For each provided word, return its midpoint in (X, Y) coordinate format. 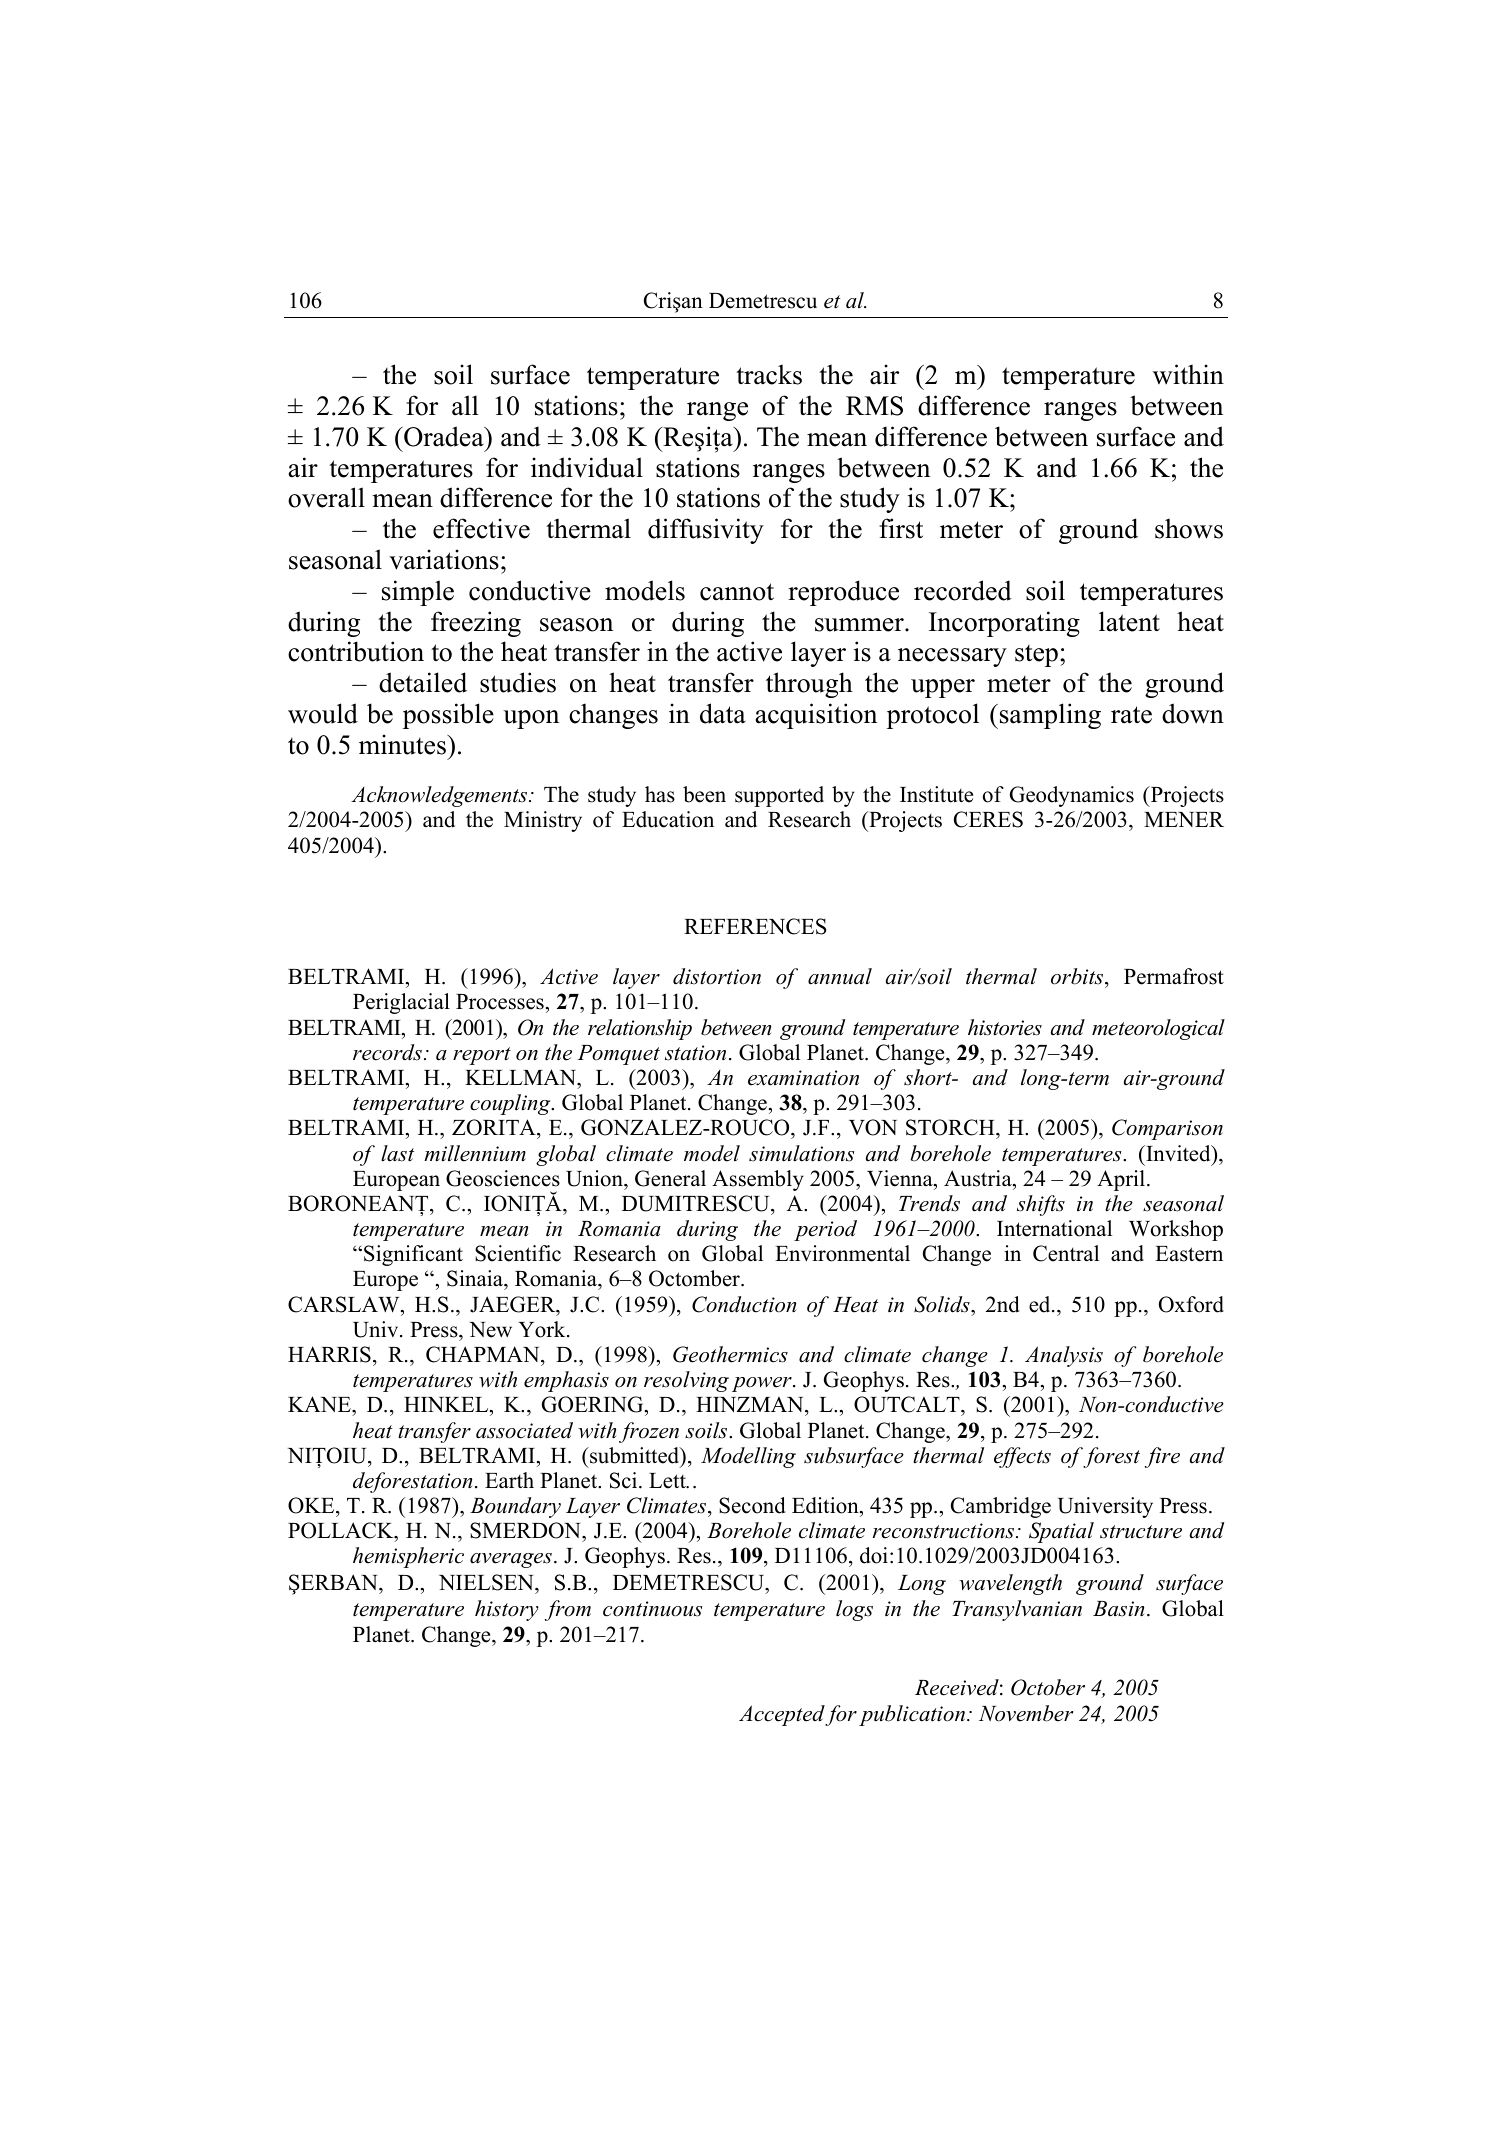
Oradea (444, 436)
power (763, 1384)
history (507, 1610)
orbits (1078, 976)
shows (1189, 528)
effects (1022, 1457)
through (809, 685)
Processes (500, 1002)
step (1036, 656)
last (397, 1153)
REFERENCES (755, 926)
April (1122, 1180)
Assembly (758, 1180)
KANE (320, 1406)
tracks (769, 374)
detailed (423, 682)
